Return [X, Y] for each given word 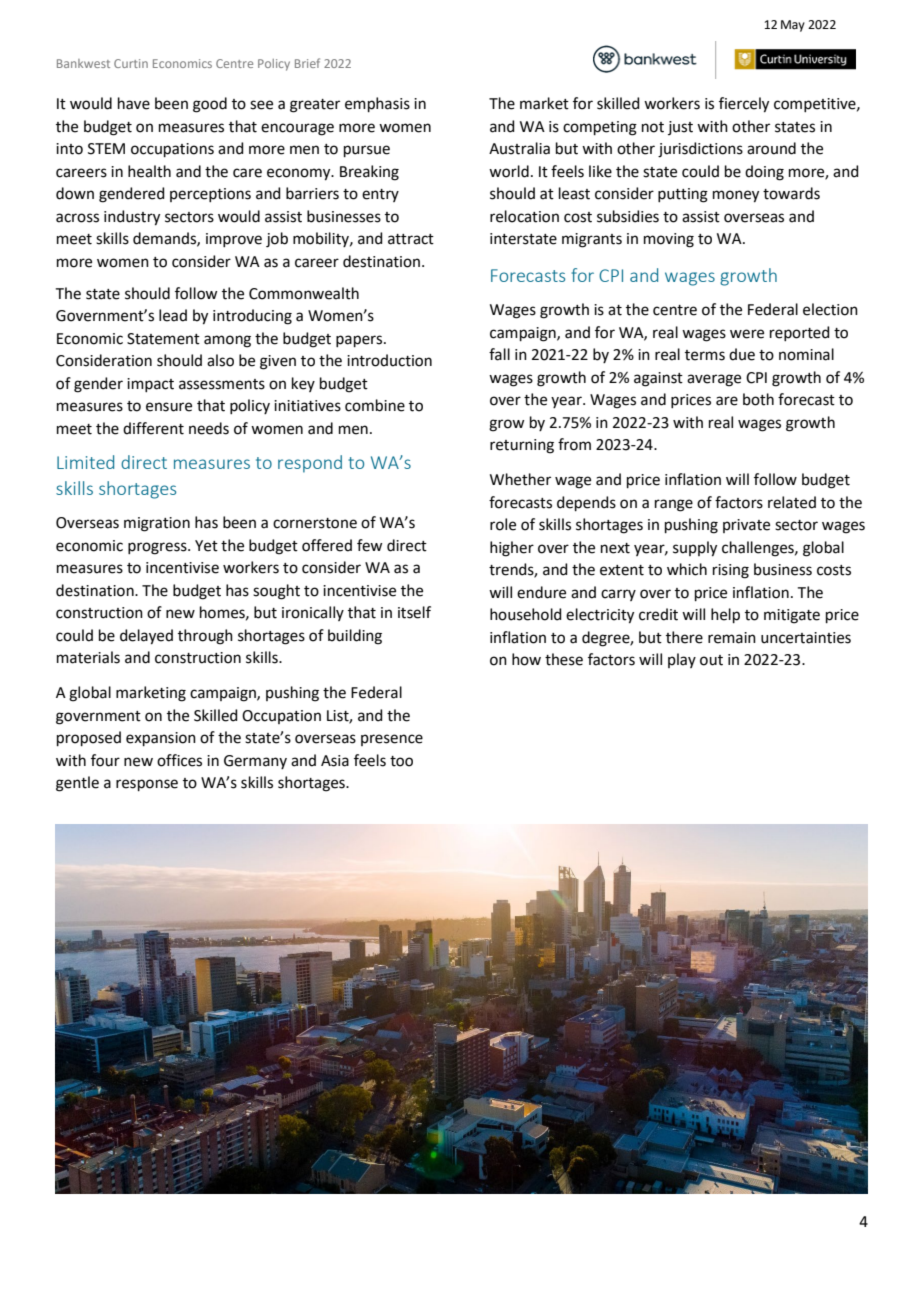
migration [157, 524]
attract [411, 239]
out [711, 660]
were [747, 334]
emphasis [377, 104]
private [746, 526]
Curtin [131, 63]
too [401, 761]
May [793, 26]
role [503, 524]
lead [173, 315]
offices [179, 760]
